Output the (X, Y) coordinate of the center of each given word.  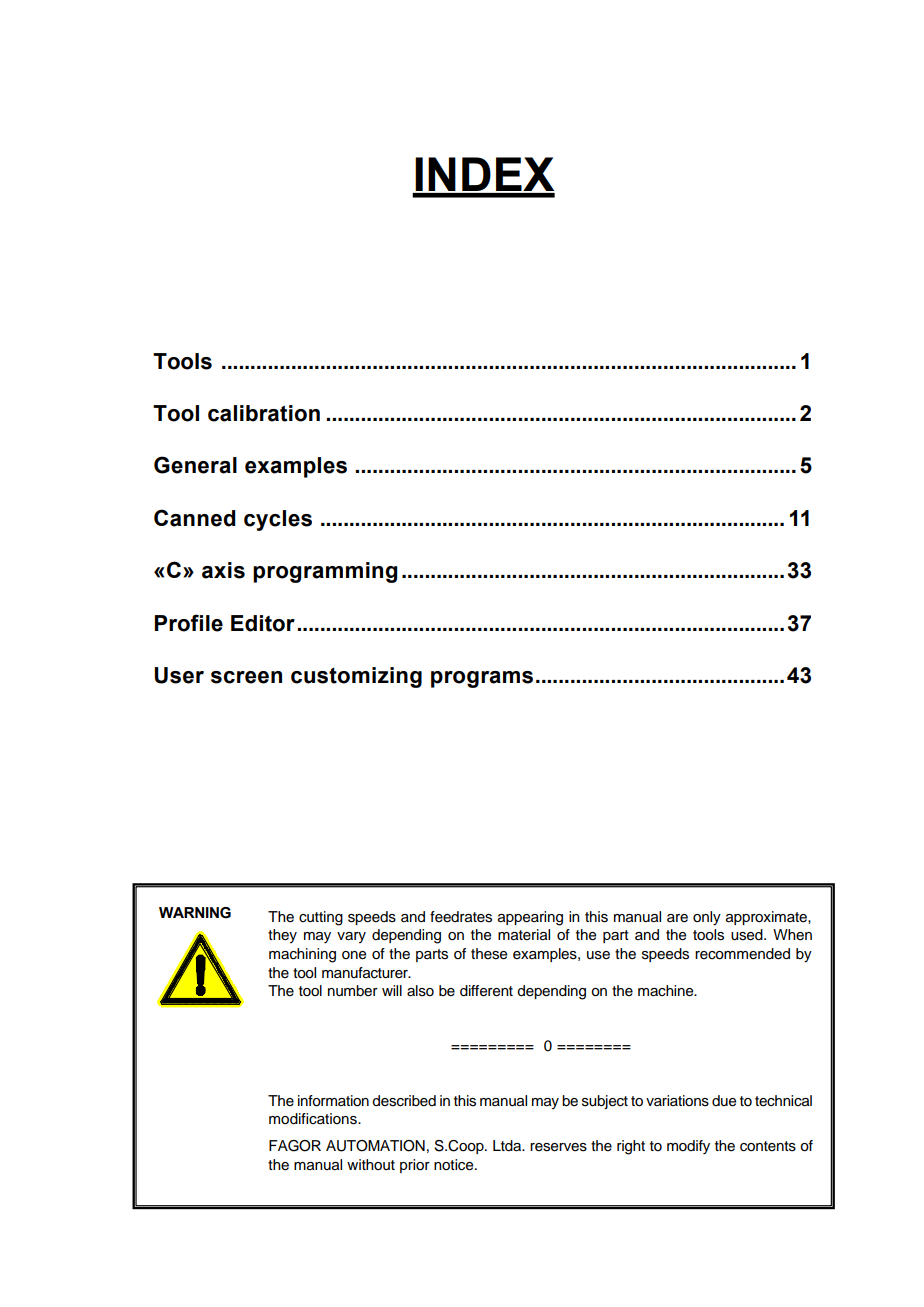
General (195, 465)
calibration (264, 413)
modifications (314, 1119)
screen (246, 677)
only (707, 918)
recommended (742, 954)
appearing (530, 918)
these (489, 954)
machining (302, 955)
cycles (278, 520)
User (179, 675)
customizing (356, 677)
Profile (189, 623)
